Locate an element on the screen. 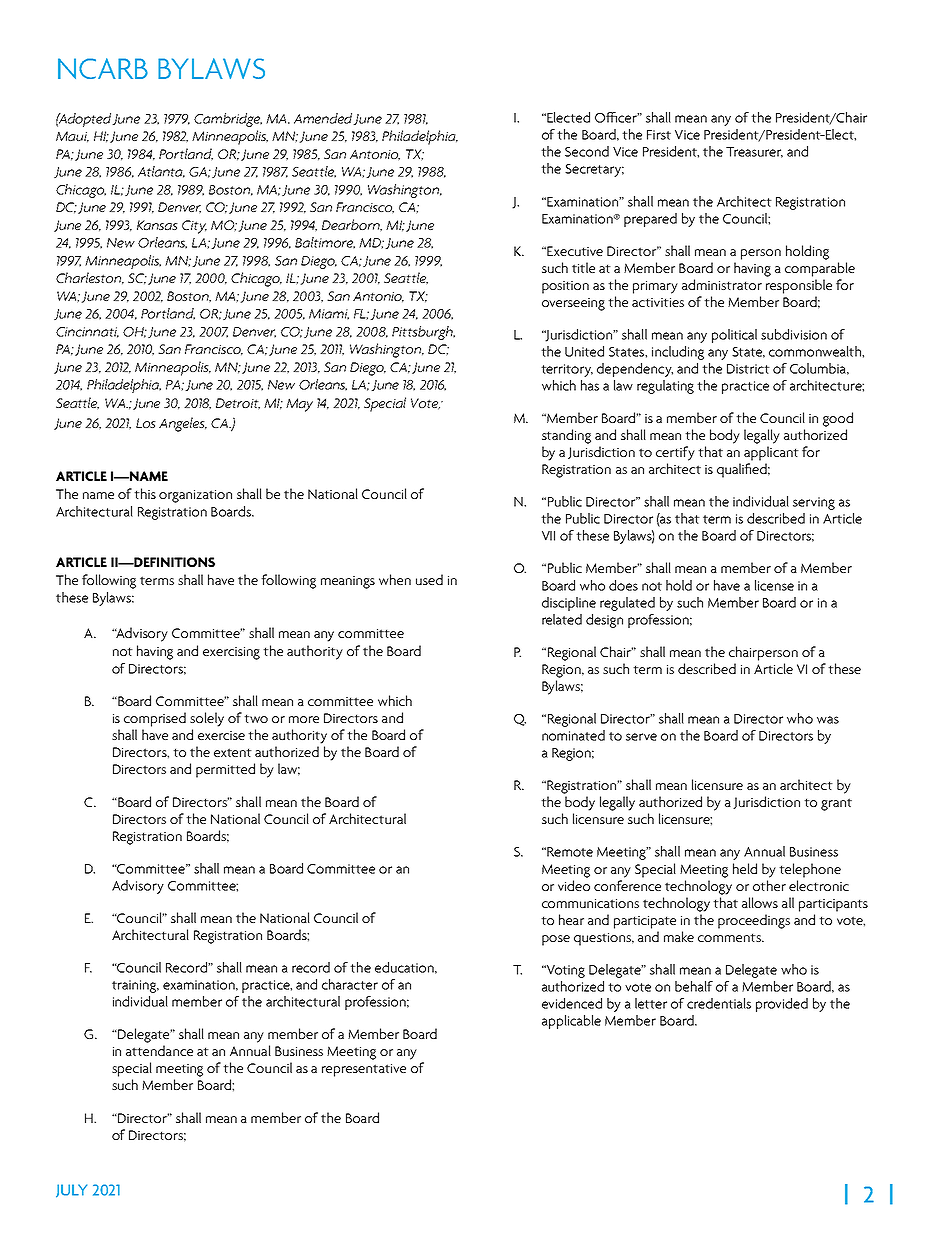 Image resolution: width=952 pixels, height=1233 pixels. JULY is located at coordinates (71, 1191).
